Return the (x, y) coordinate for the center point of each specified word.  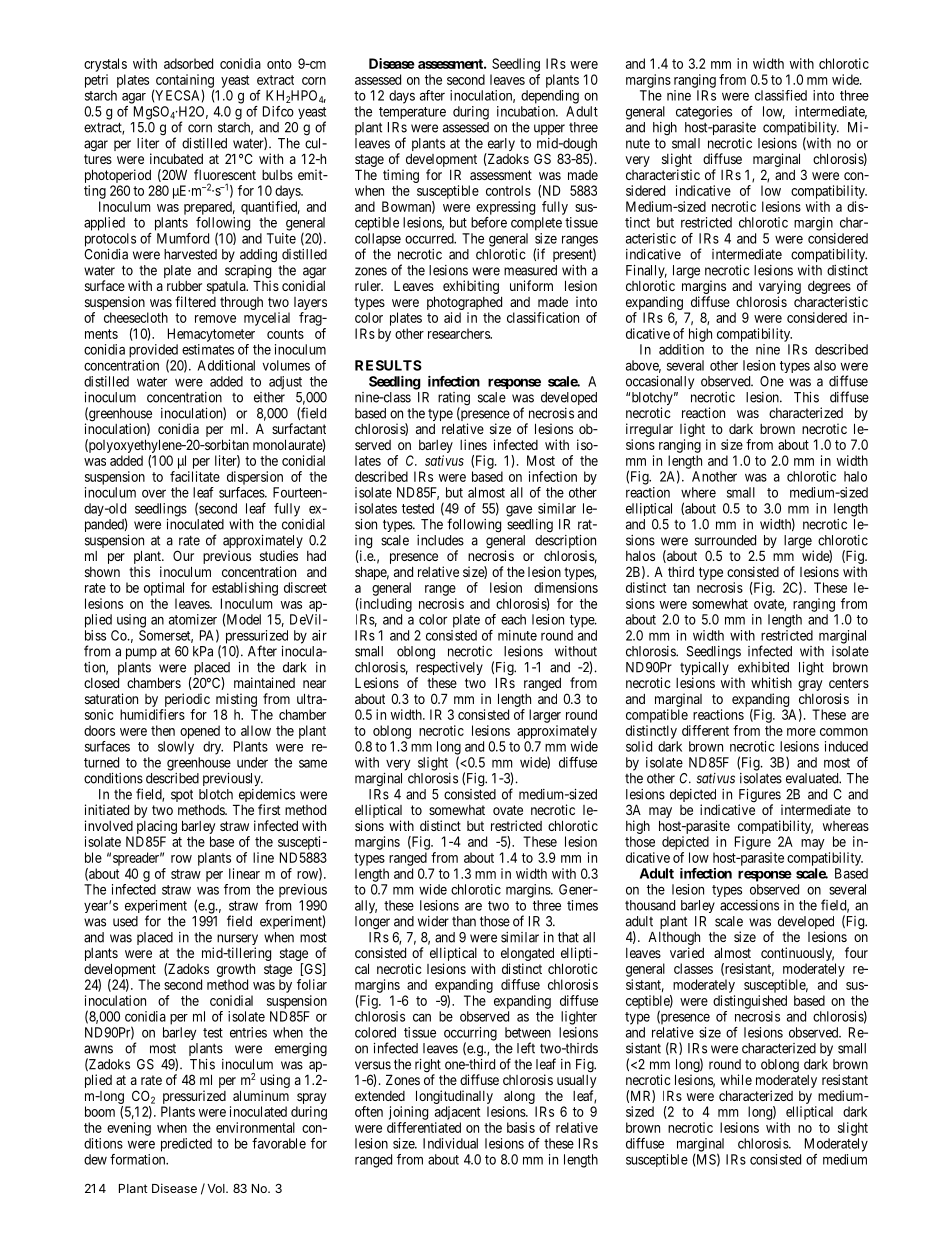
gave (519, 511)
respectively (449, 670)
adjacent (457, 1113)
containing (183, 82)
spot (182, 796)
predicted (186, 1145)
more (801, 732)
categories (704, 113)
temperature (412, 113)
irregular (649, 430)
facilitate (195, 476)
